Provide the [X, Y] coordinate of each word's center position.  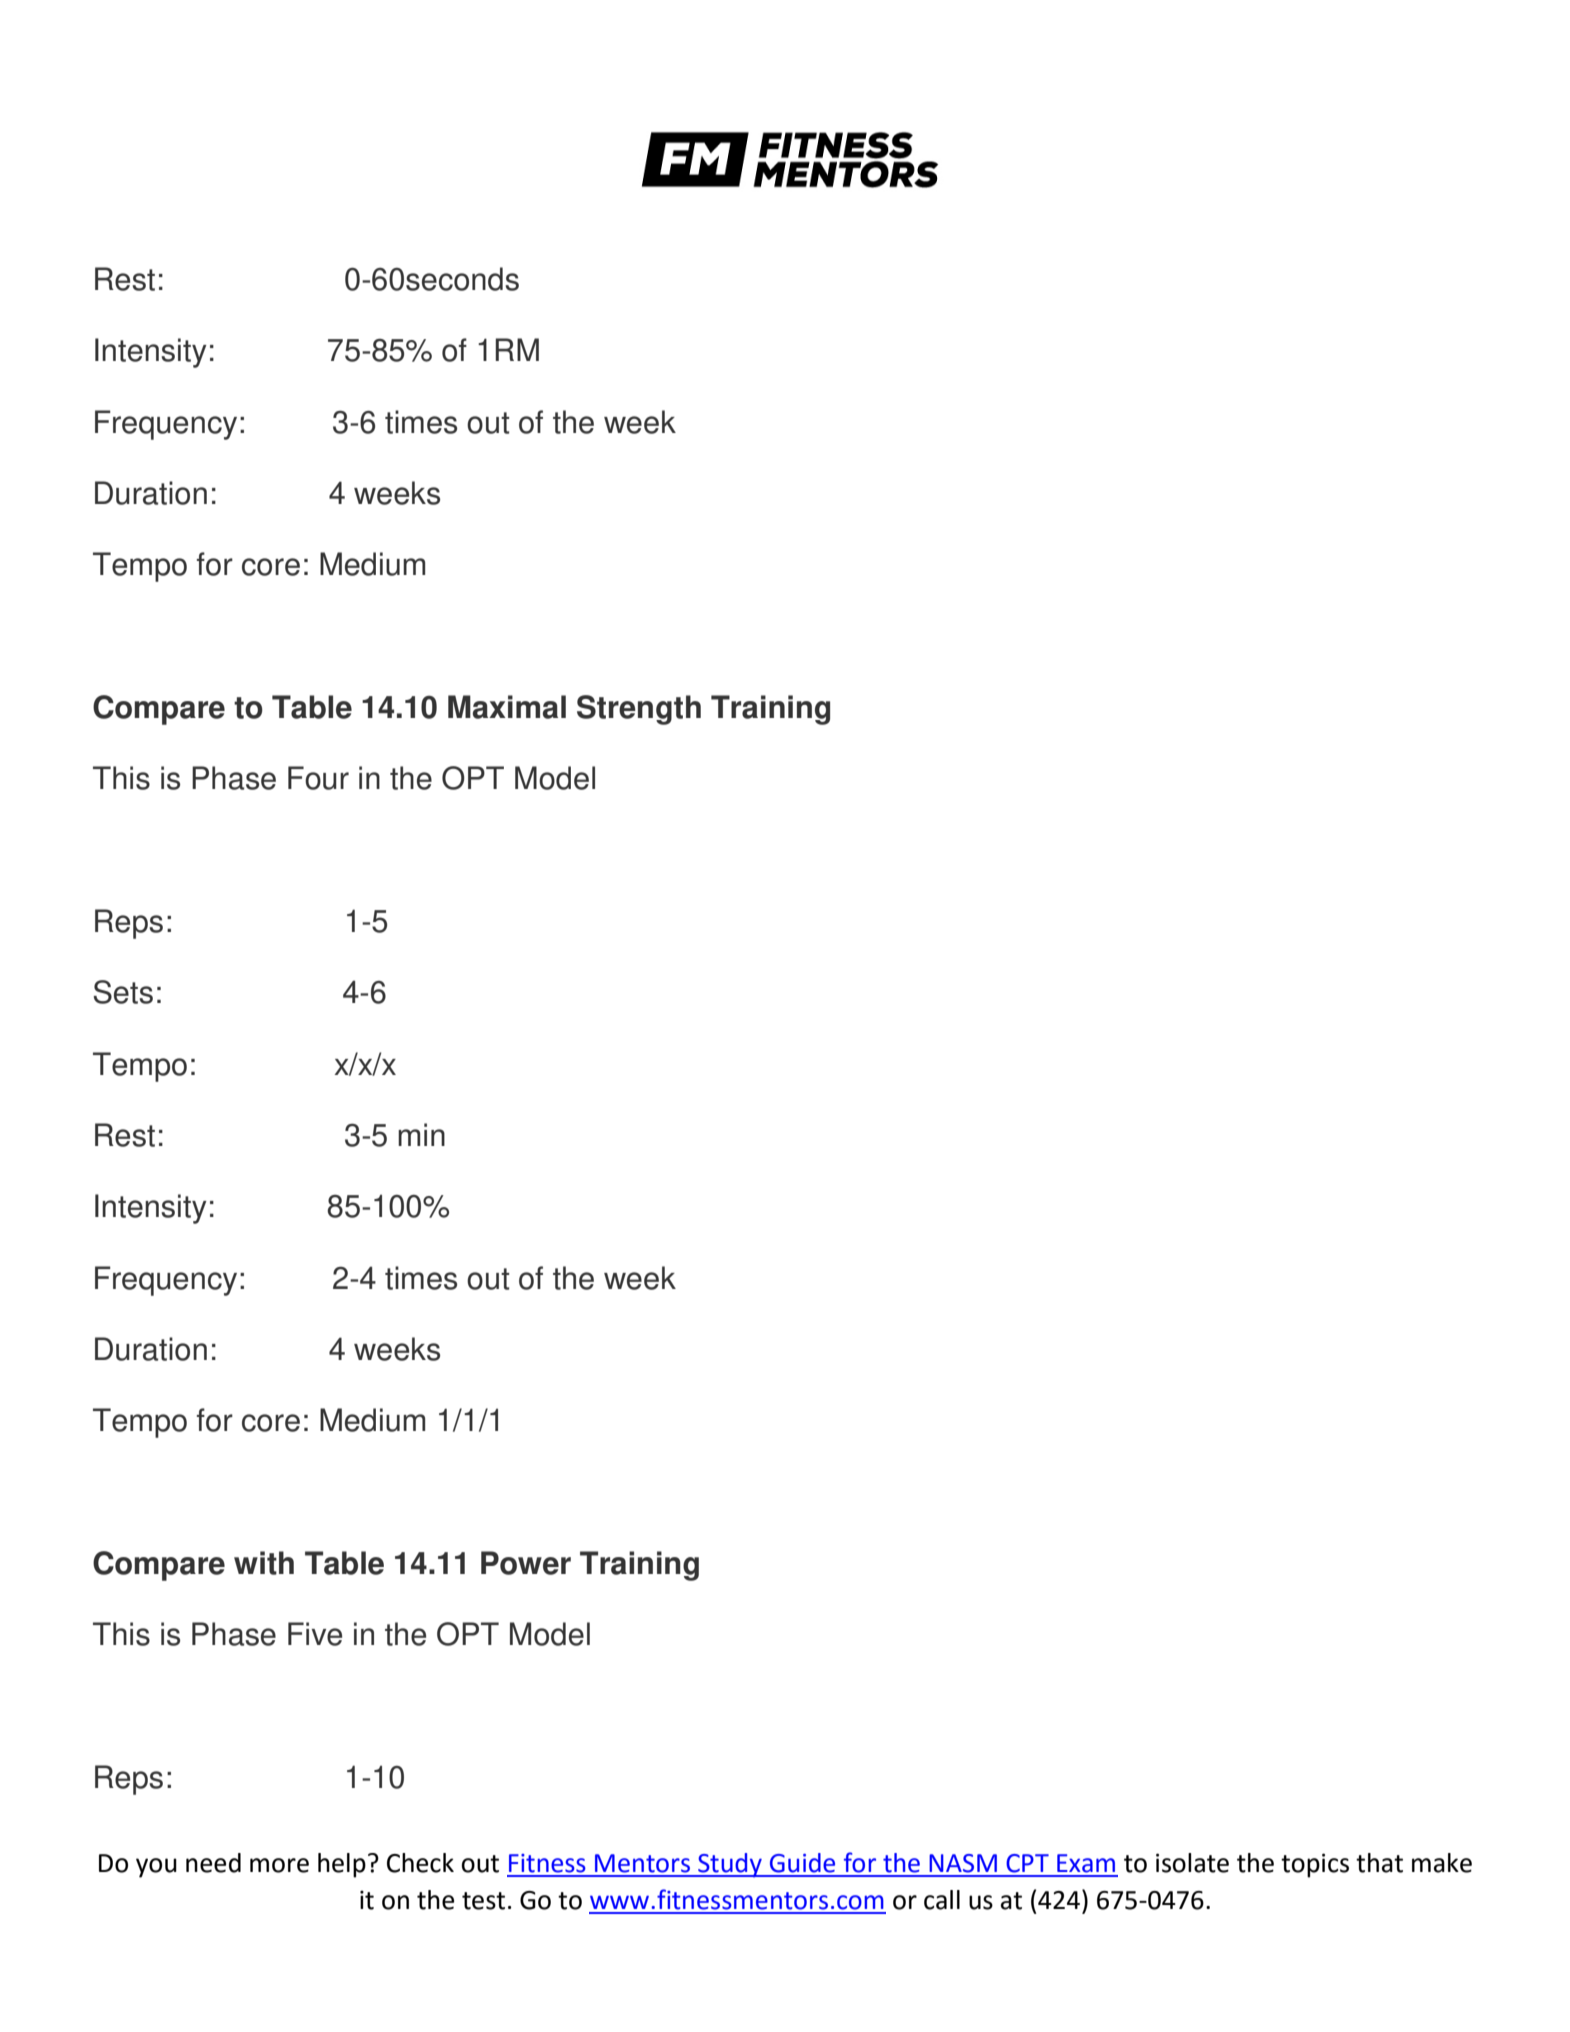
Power [526, 1563]
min [421, 1134]
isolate [1192, 1863]
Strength [639, 710]
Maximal [507, 707]
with [264, 1563]
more [279, 1865]
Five [315, 1634]
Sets [123, 992]
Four [318, 778]
